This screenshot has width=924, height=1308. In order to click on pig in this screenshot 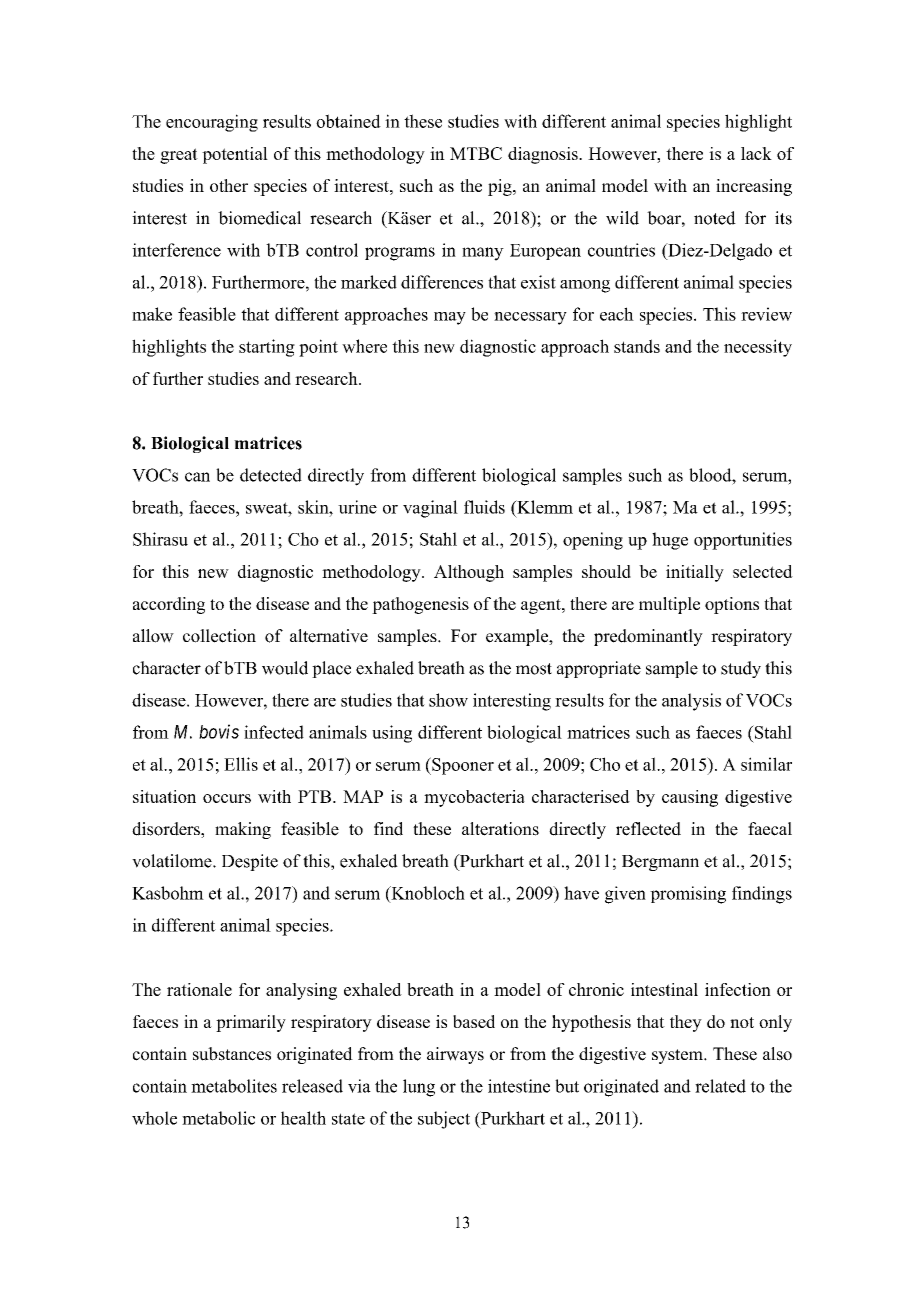, I will do `click(501, 187)`.
